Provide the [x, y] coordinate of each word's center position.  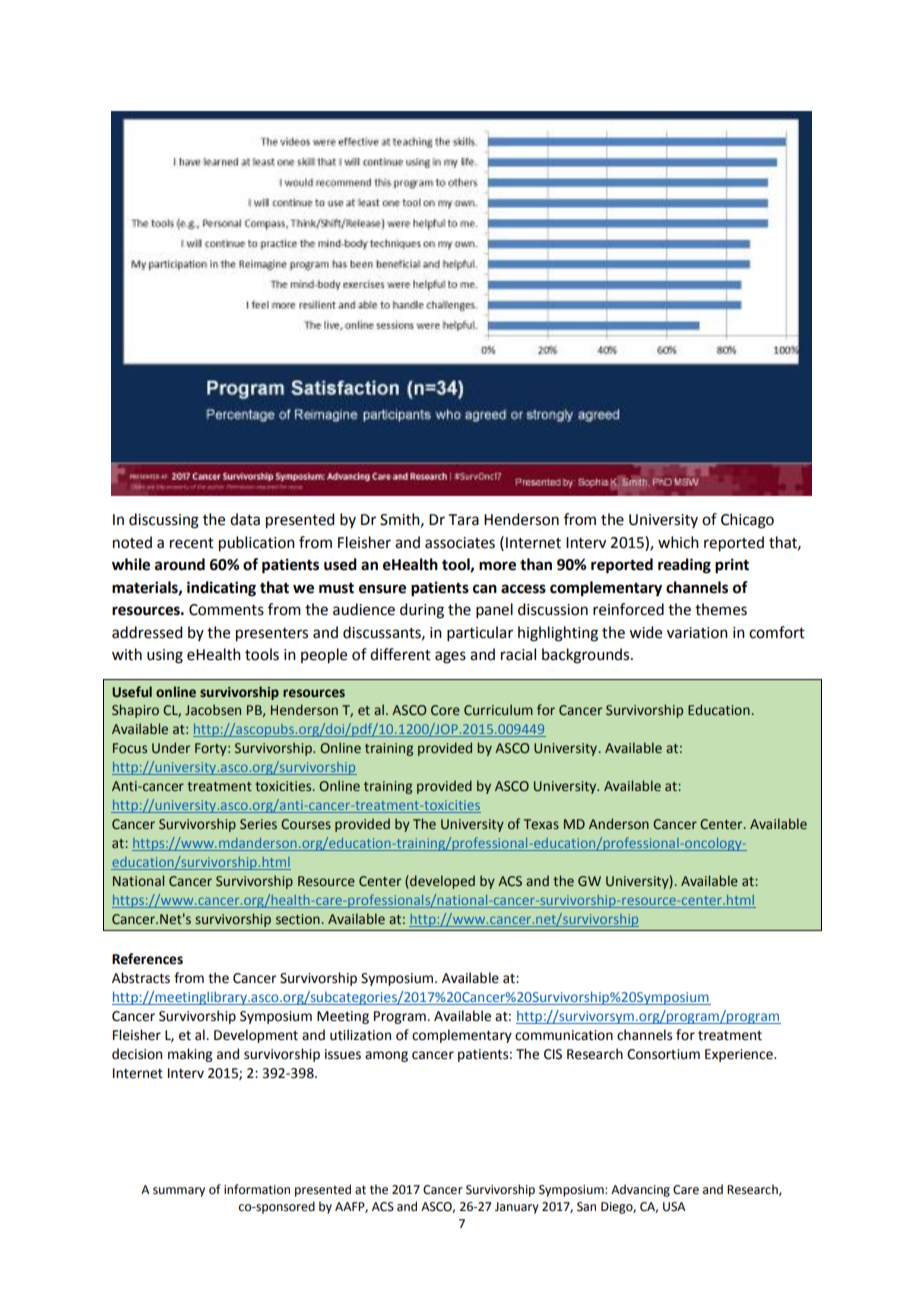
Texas [541, 824]
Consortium [663, 1054]
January [517, 1208]
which [678, 542]
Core [445, 710]
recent [192, 543]
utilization [360, 1035]
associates [460, 543]
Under [171, 748]
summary [179, 1192]
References [147, 959]
